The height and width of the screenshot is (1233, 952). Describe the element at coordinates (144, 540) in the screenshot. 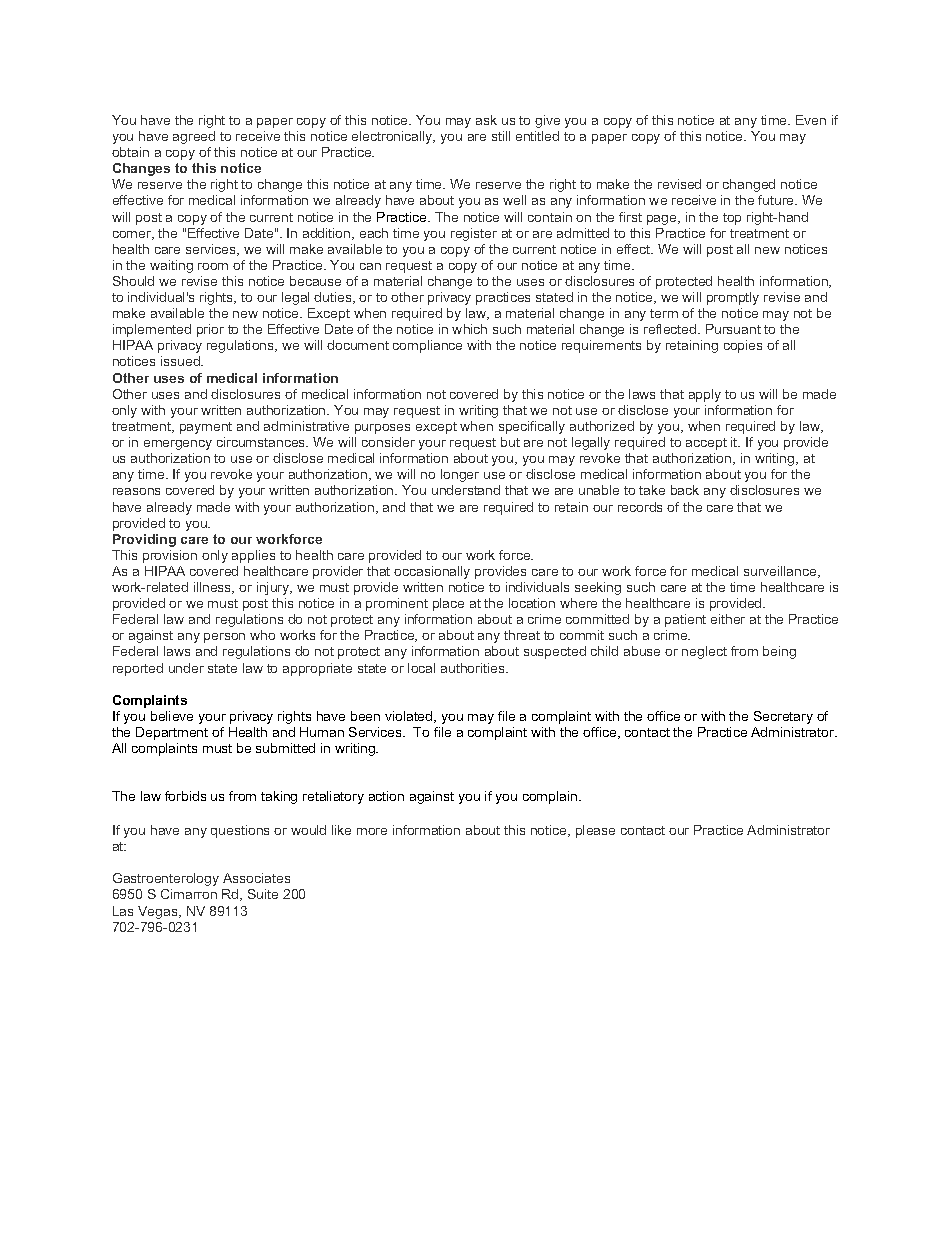

I see `Providing` at that location.
